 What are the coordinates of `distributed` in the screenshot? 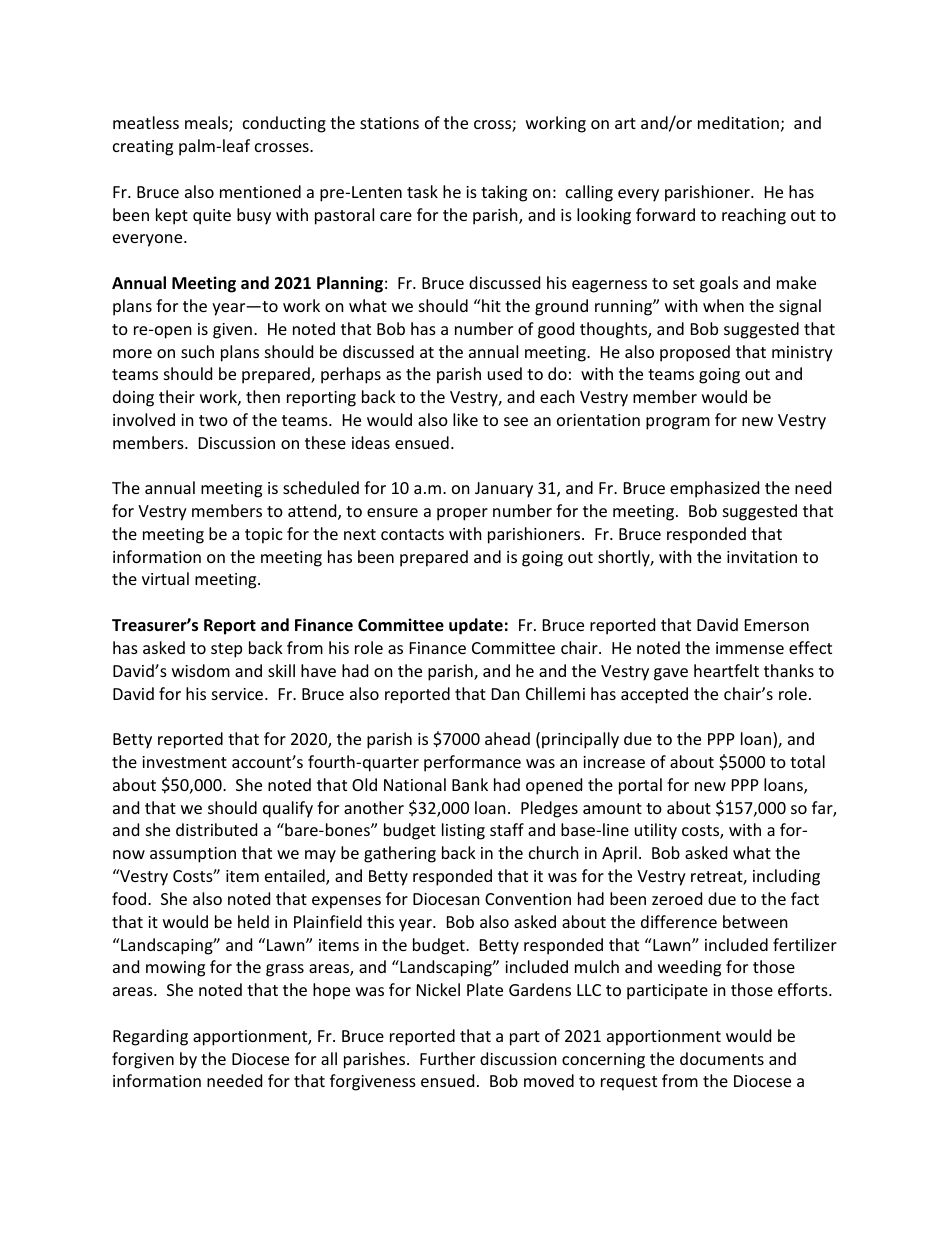 It's located at (216, 829).
